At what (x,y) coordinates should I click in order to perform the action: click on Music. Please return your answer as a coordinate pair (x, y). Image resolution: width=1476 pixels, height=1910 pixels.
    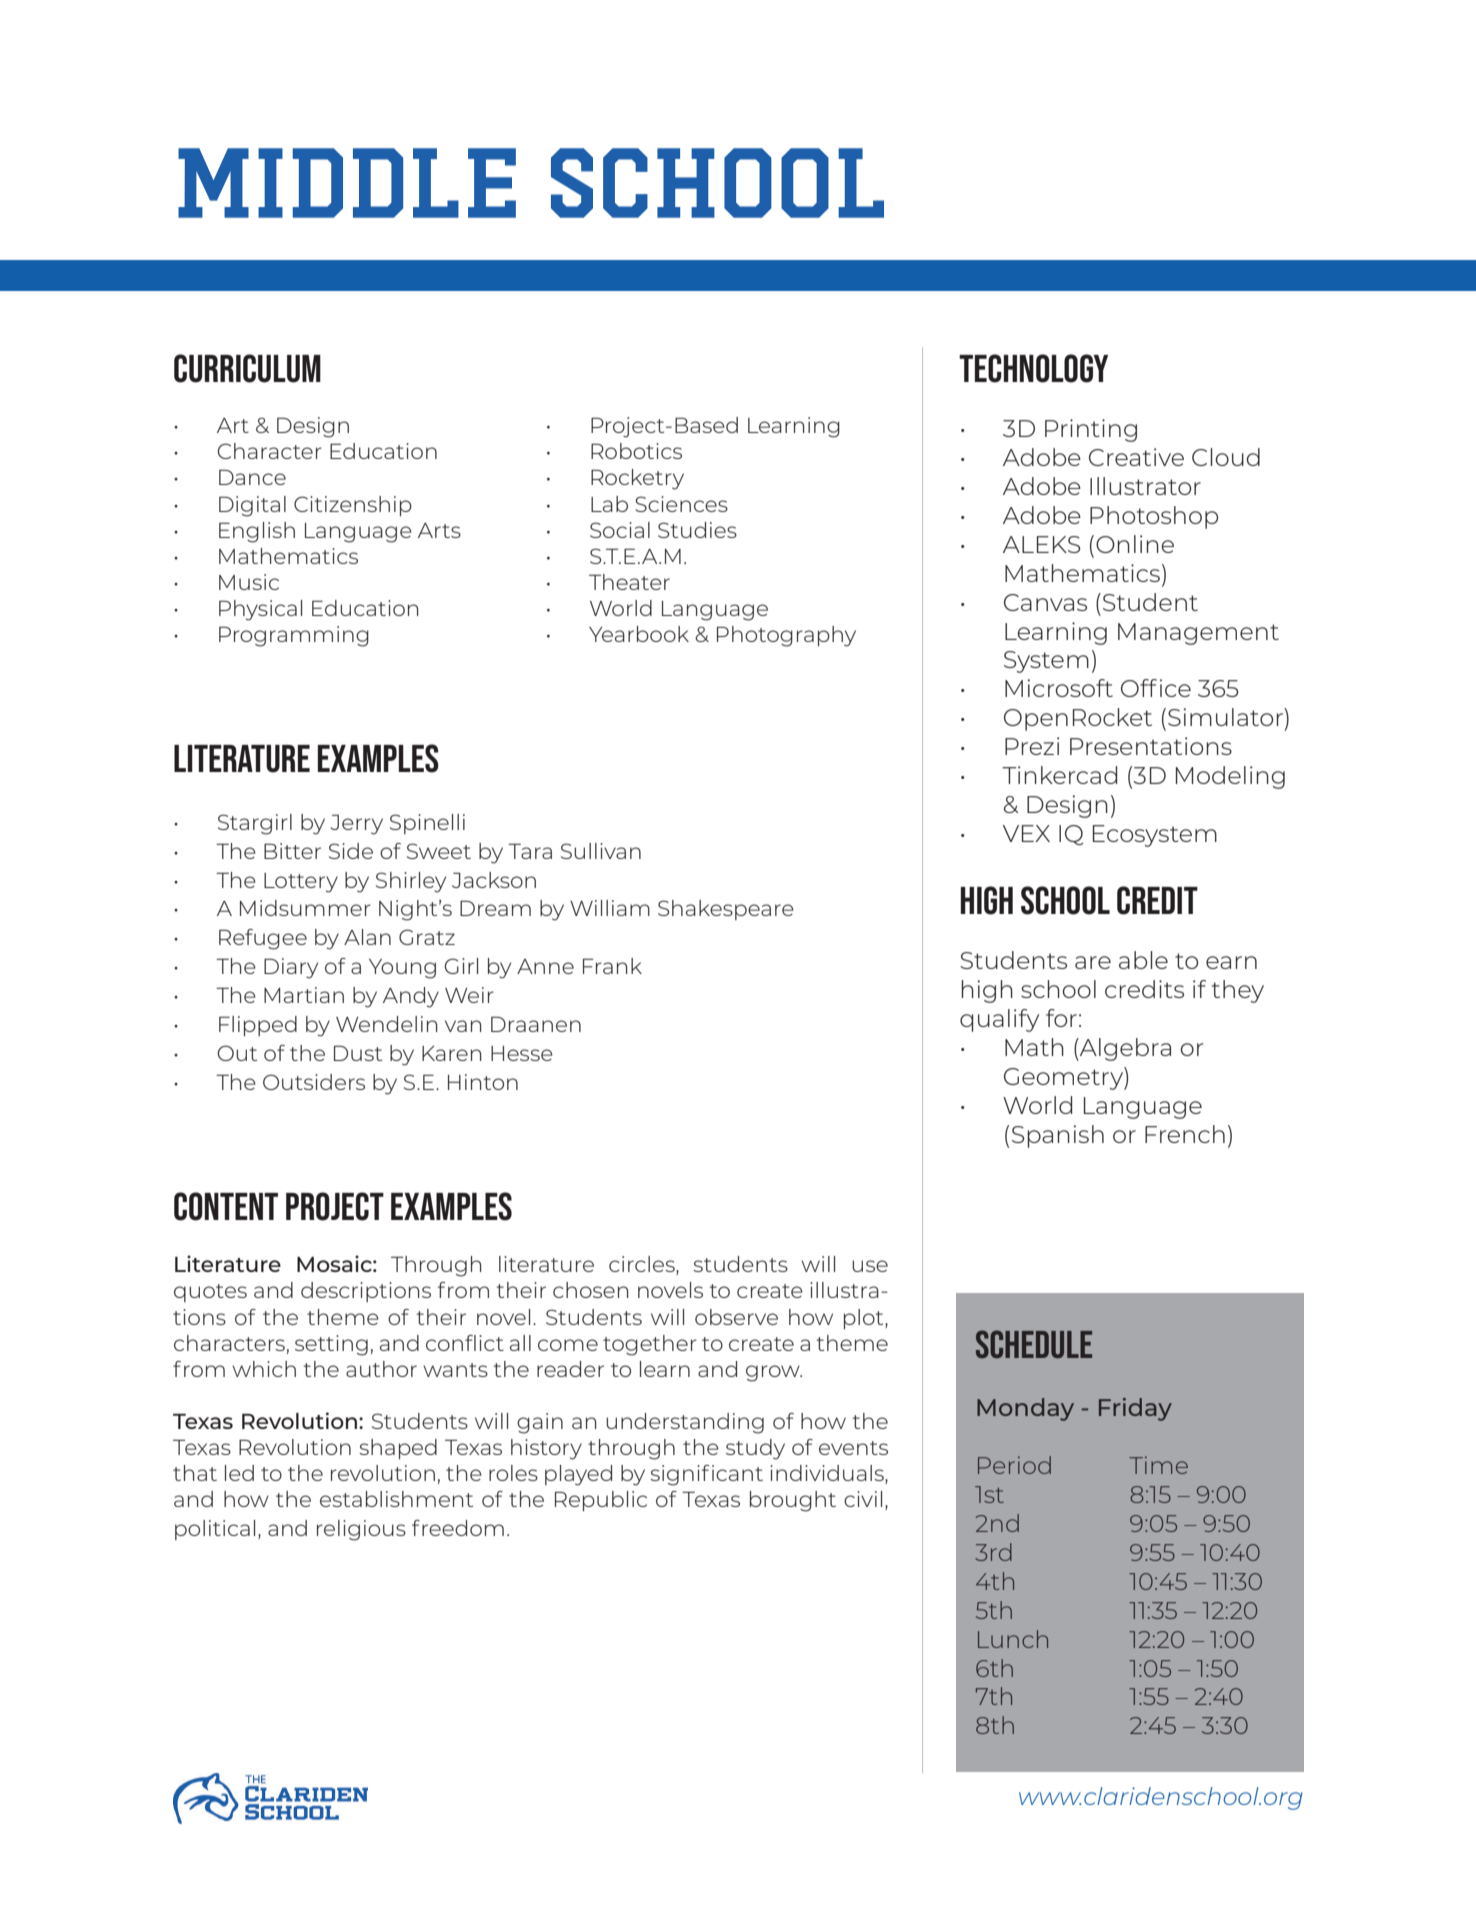
    Looking at the image, I should click on (249, 582).
